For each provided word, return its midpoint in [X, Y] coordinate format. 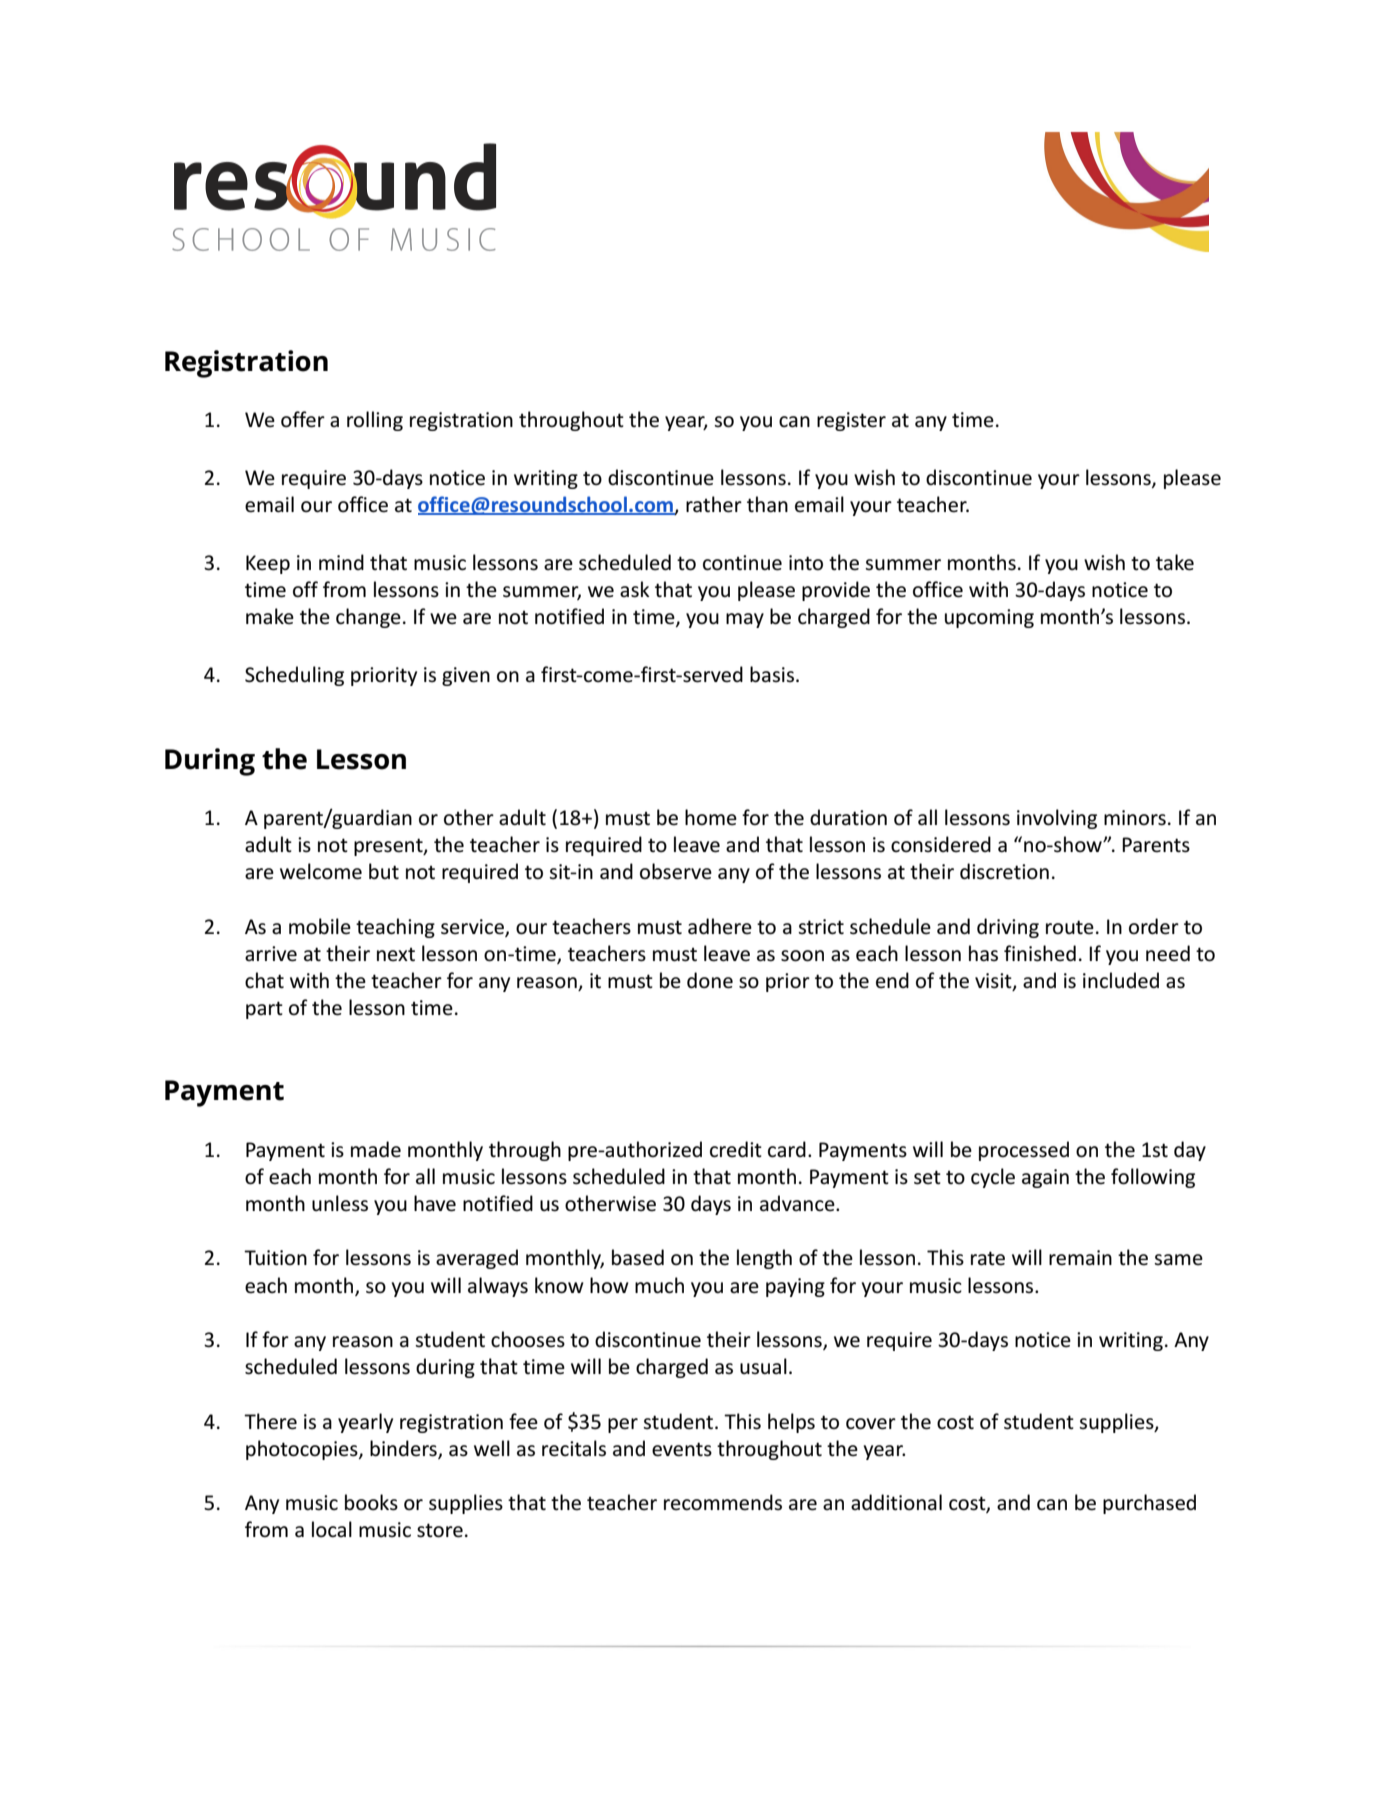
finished [1040, 953]
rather [714, 504]
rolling [375, 421]
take [1175, 562]
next [396, 954]
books [371, 1502]
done [710, 980]
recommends [723, 1502]
